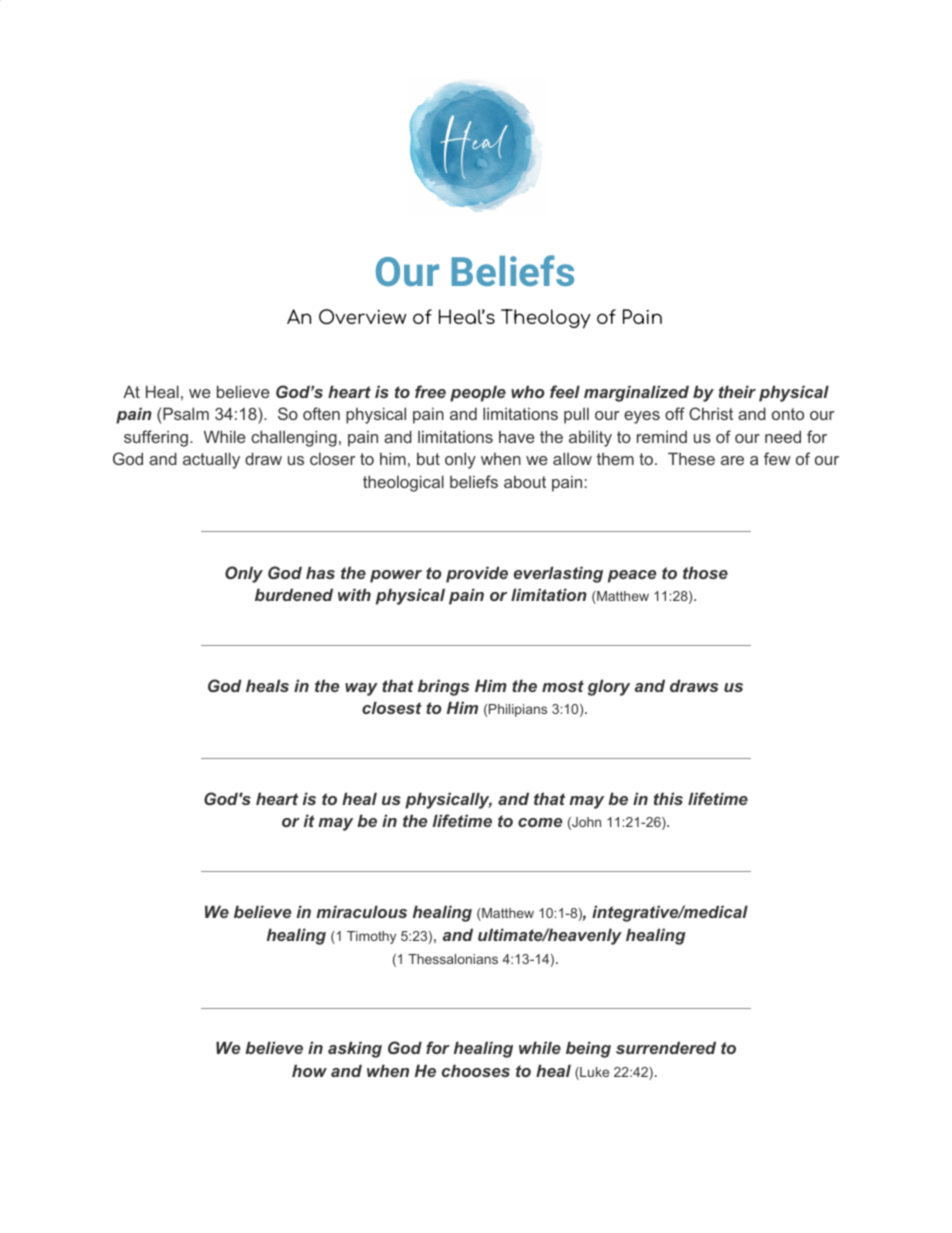  What do you see at coordinates (546, 319) in the page?
I see `Theology` at bounding box center [546, 319].
